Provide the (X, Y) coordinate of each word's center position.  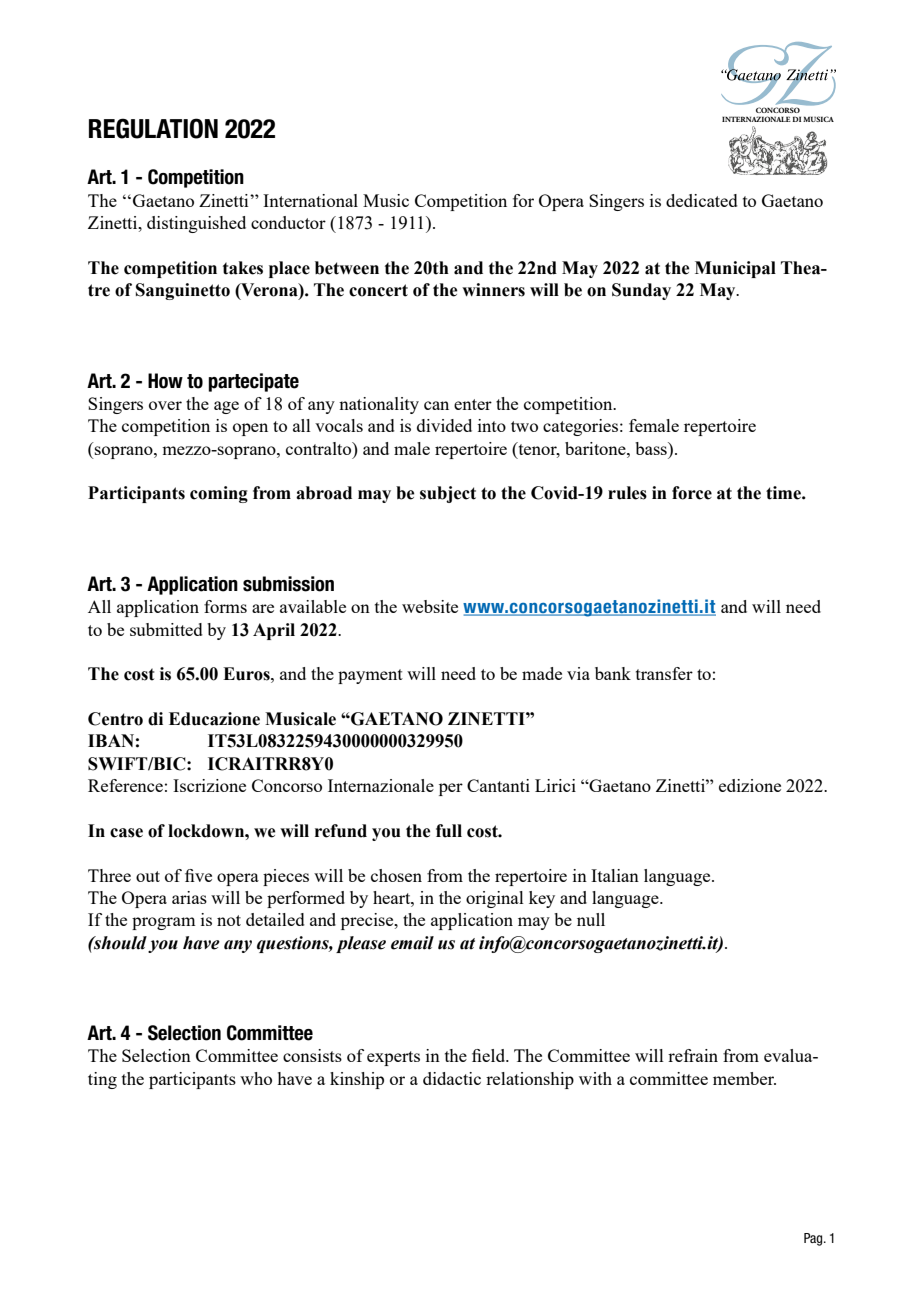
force (692, 493)
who (256, 1078)
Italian (615, 875)
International (310, 200)
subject (448, 494)
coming (219, 494)
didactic (452, 1078)
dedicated (702, 200)
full (449, 831)
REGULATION (153, 128)
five (198, 875)
